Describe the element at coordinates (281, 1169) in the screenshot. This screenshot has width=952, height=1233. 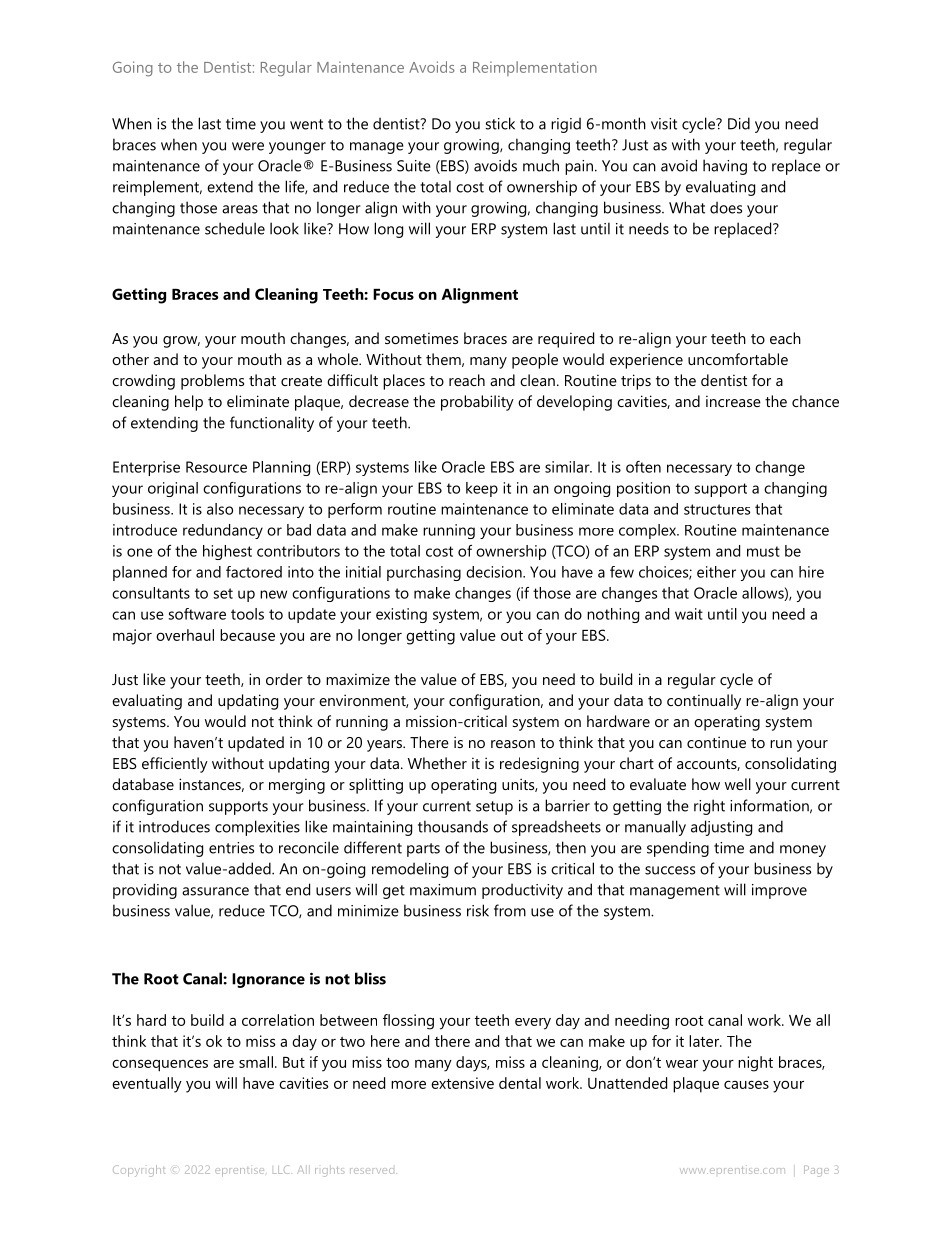
I see `LLC` at that location.
